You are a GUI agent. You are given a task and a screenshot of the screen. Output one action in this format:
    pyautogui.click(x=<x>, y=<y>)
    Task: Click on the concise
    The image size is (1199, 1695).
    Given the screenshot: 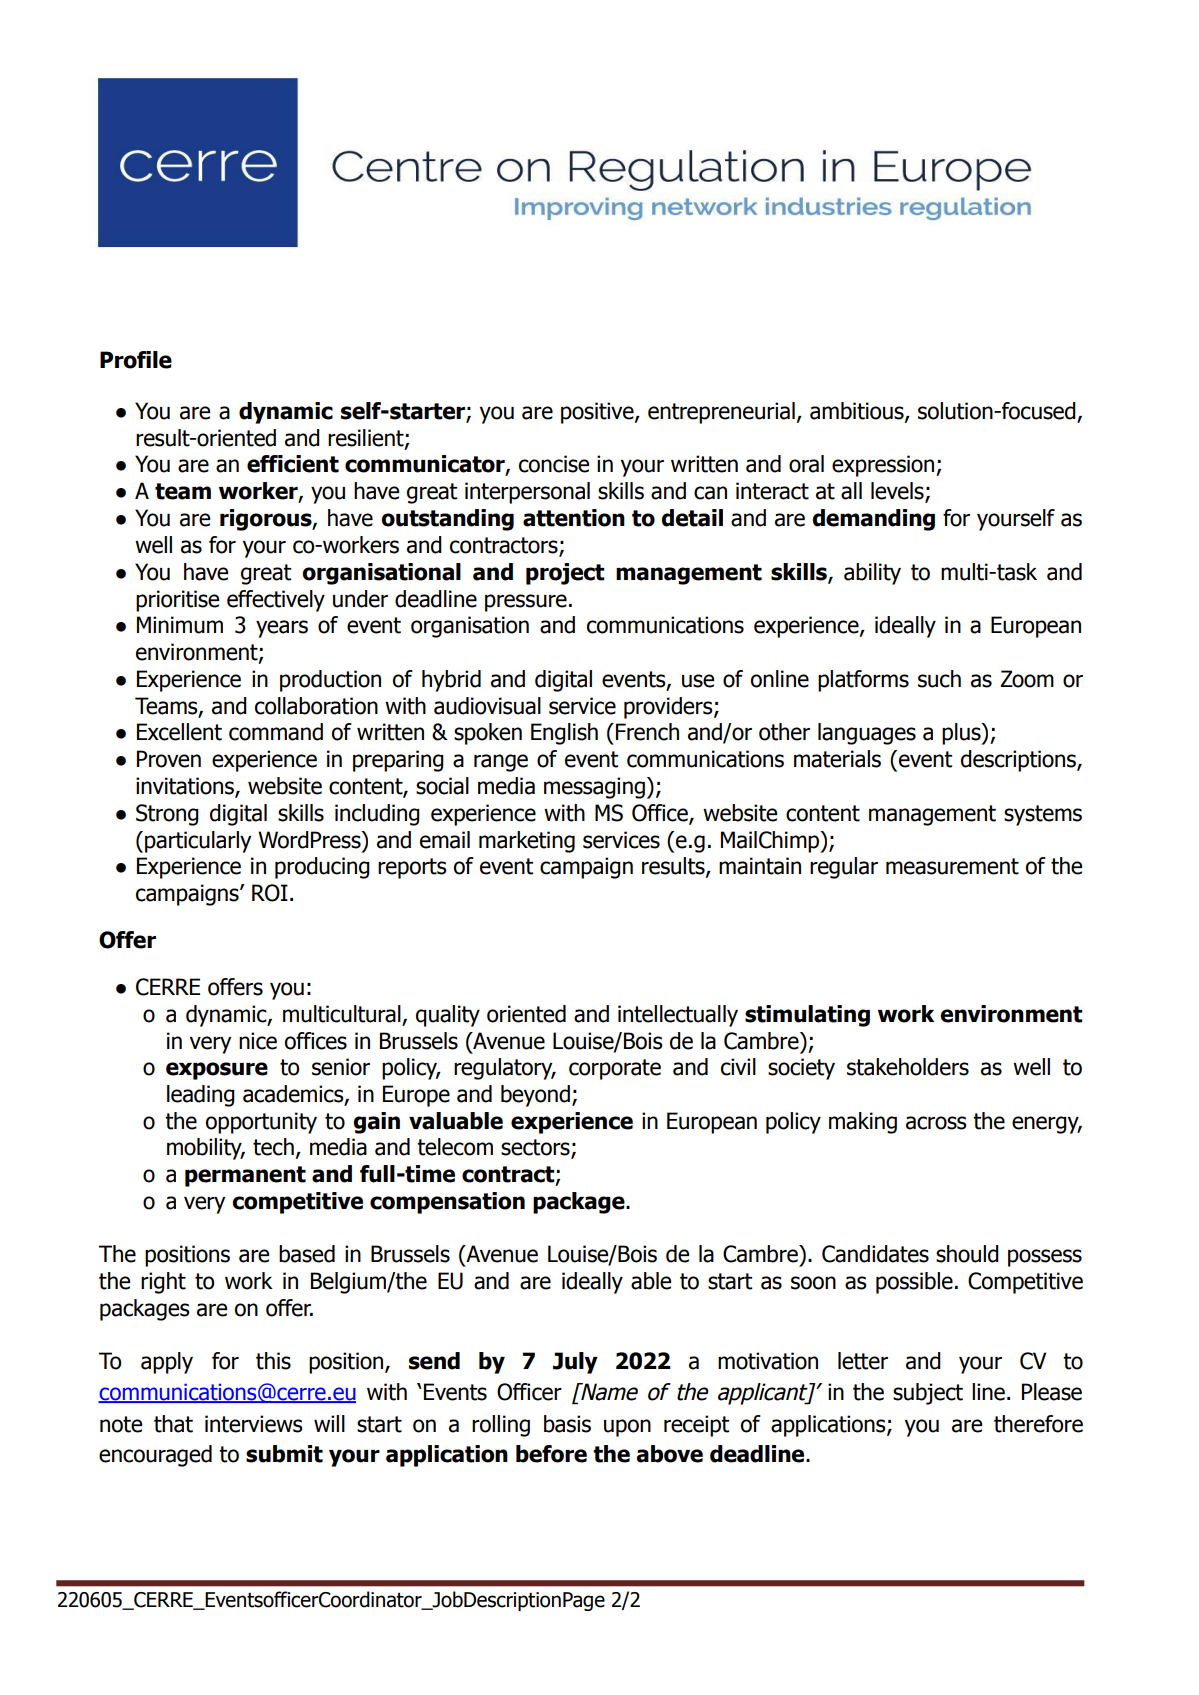 What is the action you would take?
    pyautogui.click(x=554, y=464)
